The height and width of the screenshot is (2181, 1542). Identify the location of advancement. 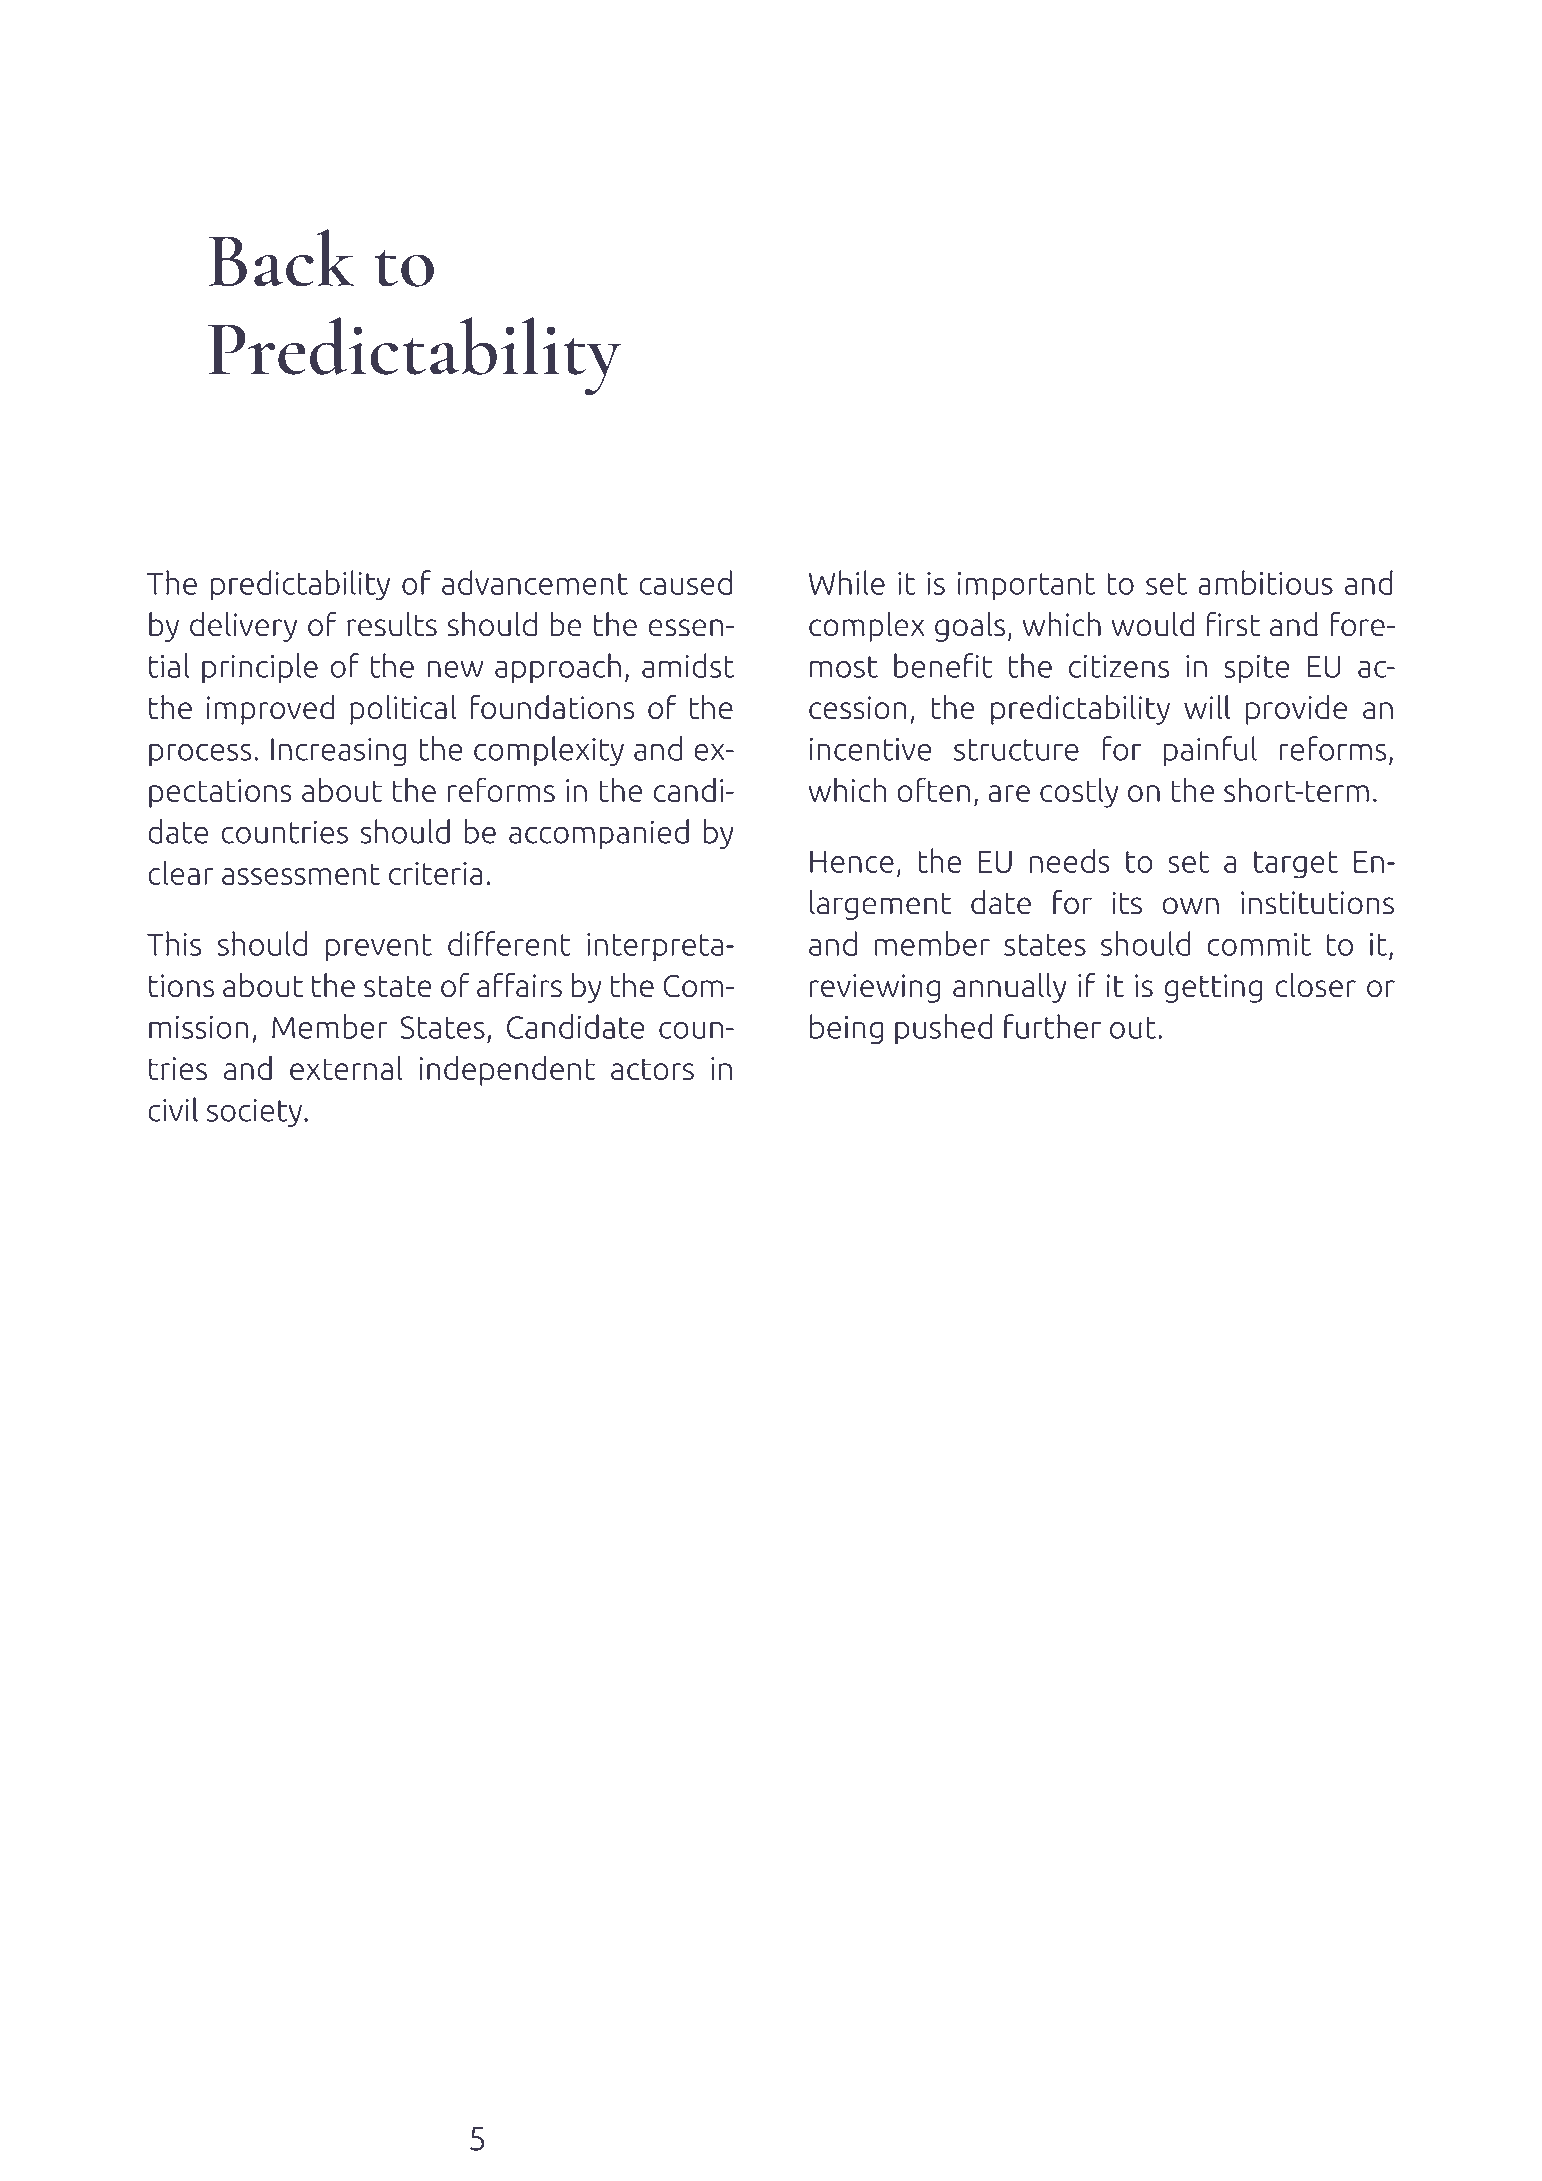
(535, 582).
